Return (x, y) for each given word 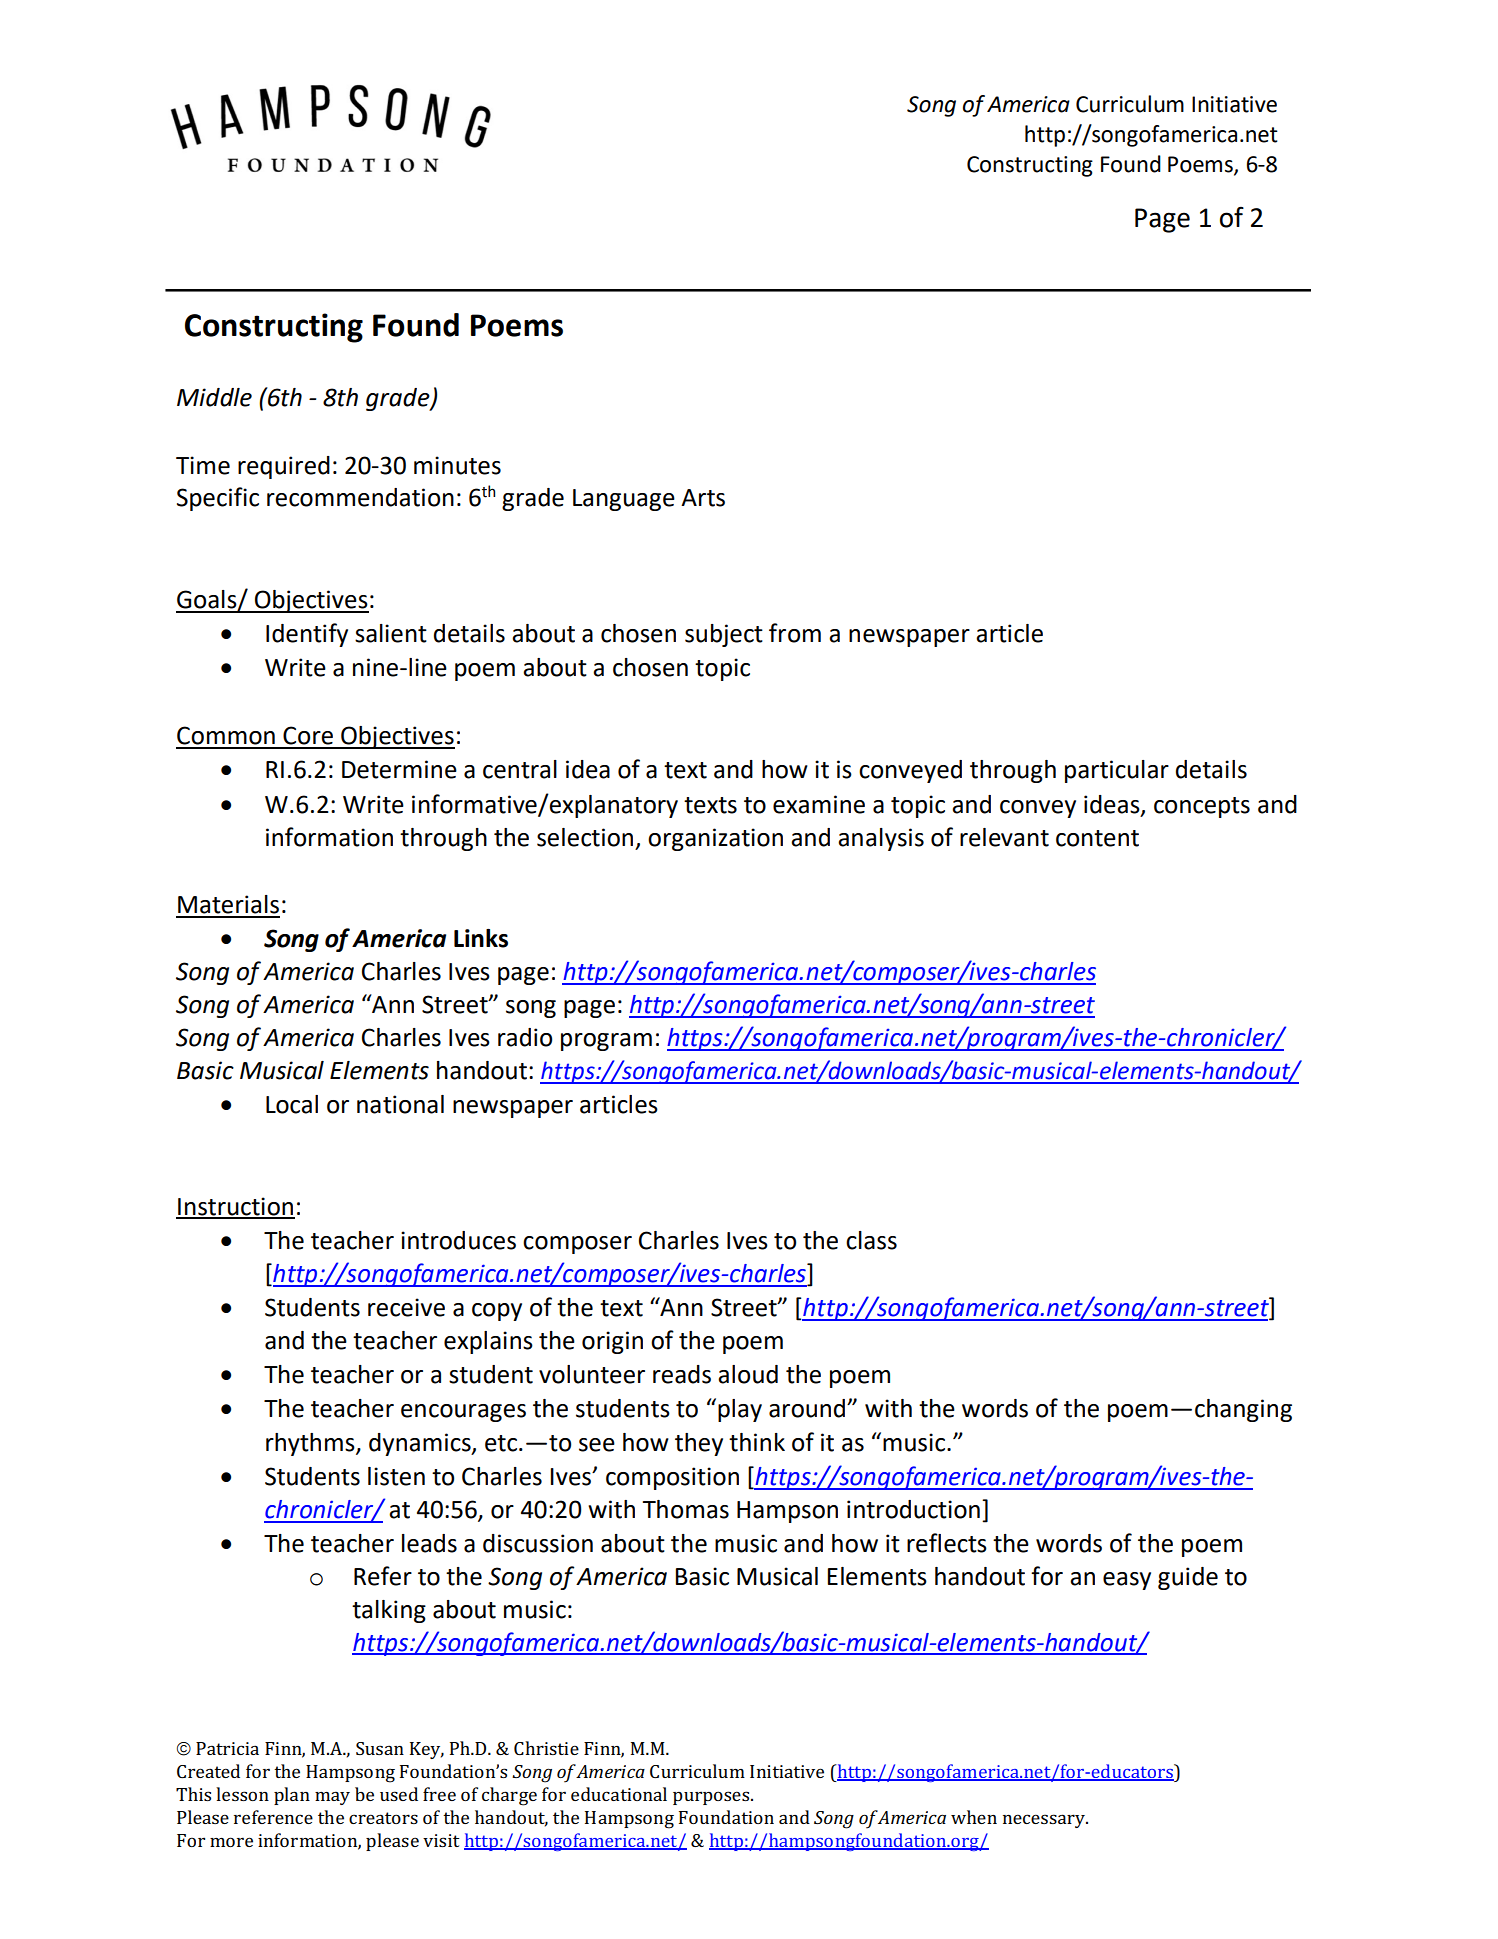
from (795, 633)
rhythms (311, 1444)
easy (1127, 1581)
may (332, 1798)
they (699, 1444)
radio (525, 1037)
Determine (399, 769)
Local (292, 1104)
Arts (703, 498)
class (871, 1240)
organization (715, 839)
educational (619, 1794)
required (284, 467)
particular (1117, 771)
